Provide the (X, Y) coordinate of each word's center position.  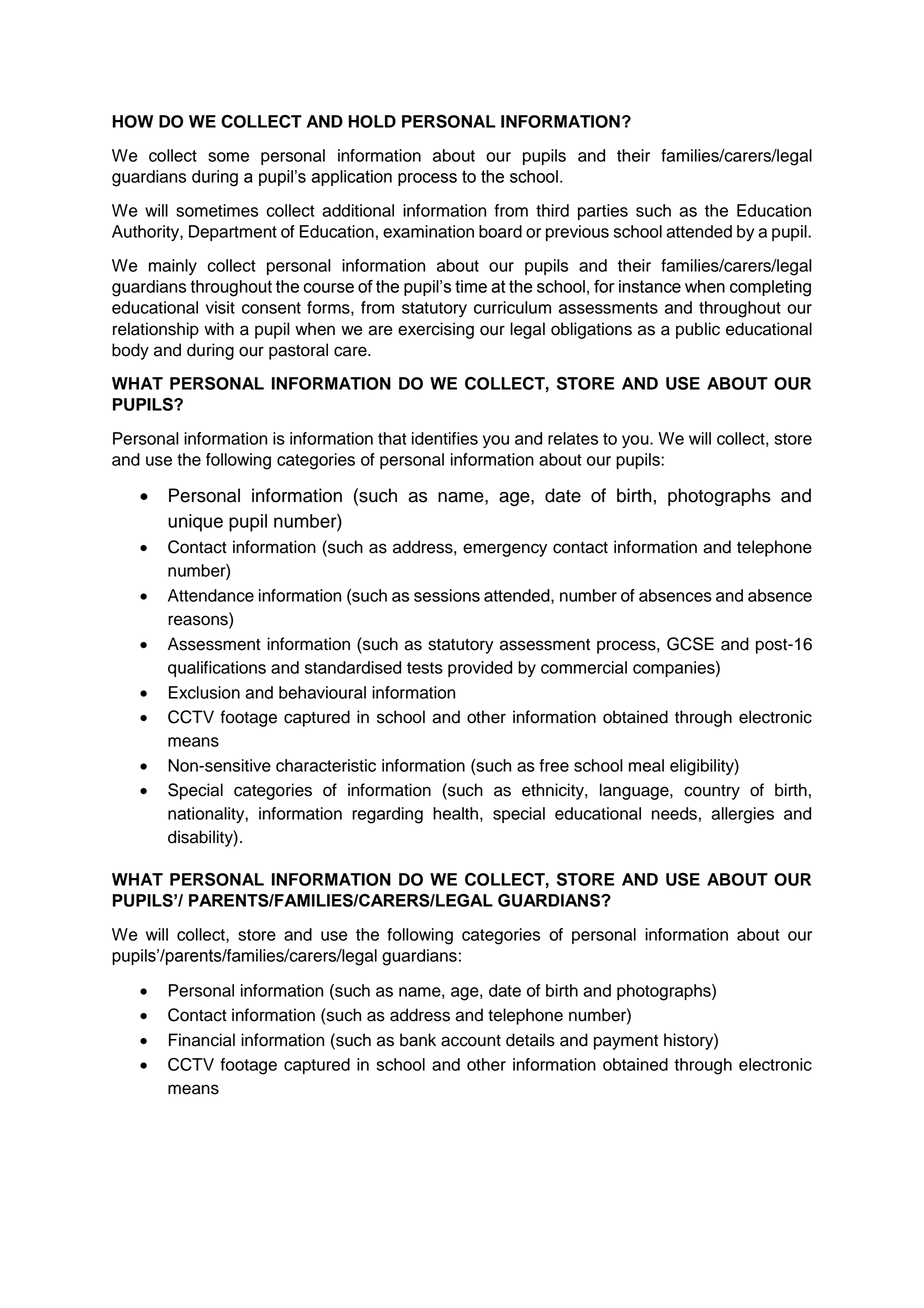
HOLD (372, 121)
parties (603, 212)
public (698, 330)
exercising (436, 330)
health (455, 813)
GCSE (690, 644)
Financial (202, 1040)
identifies (445, 438)
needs (674, 813)
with (219, 328)
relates (573, 438)
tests (425, 668)
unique (195, 523)
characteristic (326, 765)
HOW (132, 121)
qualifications (217, 669)
